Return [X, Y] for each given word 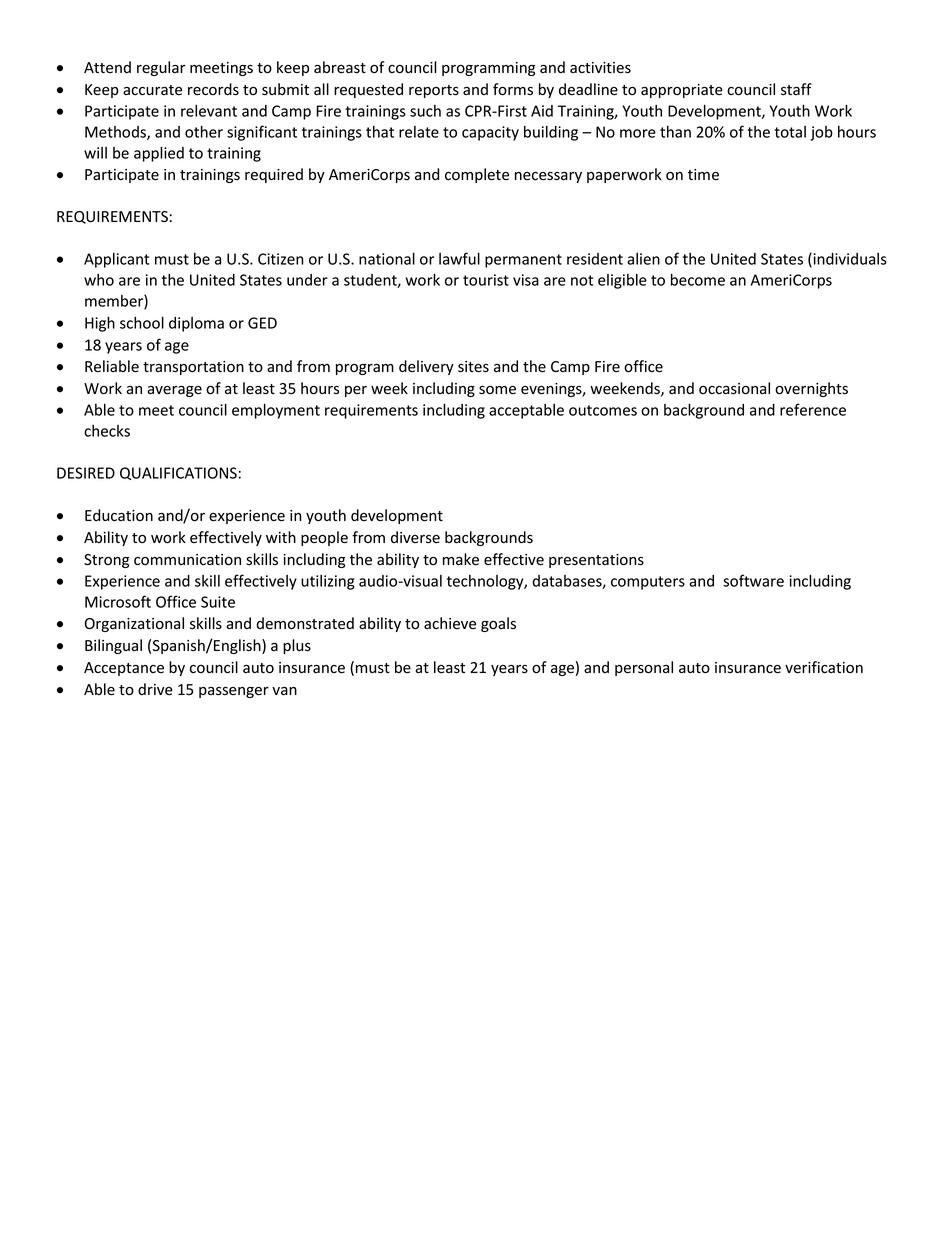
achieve [450, 623]
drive [155, 689]
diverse [415, 537]
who [99, 280]
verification [824, 667]
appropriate [682, 91]
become [698, 279]
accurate [152, 90]
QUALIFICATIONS [178, 473]
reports [434, 91]
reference [813, 409]
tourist [486, 280]
